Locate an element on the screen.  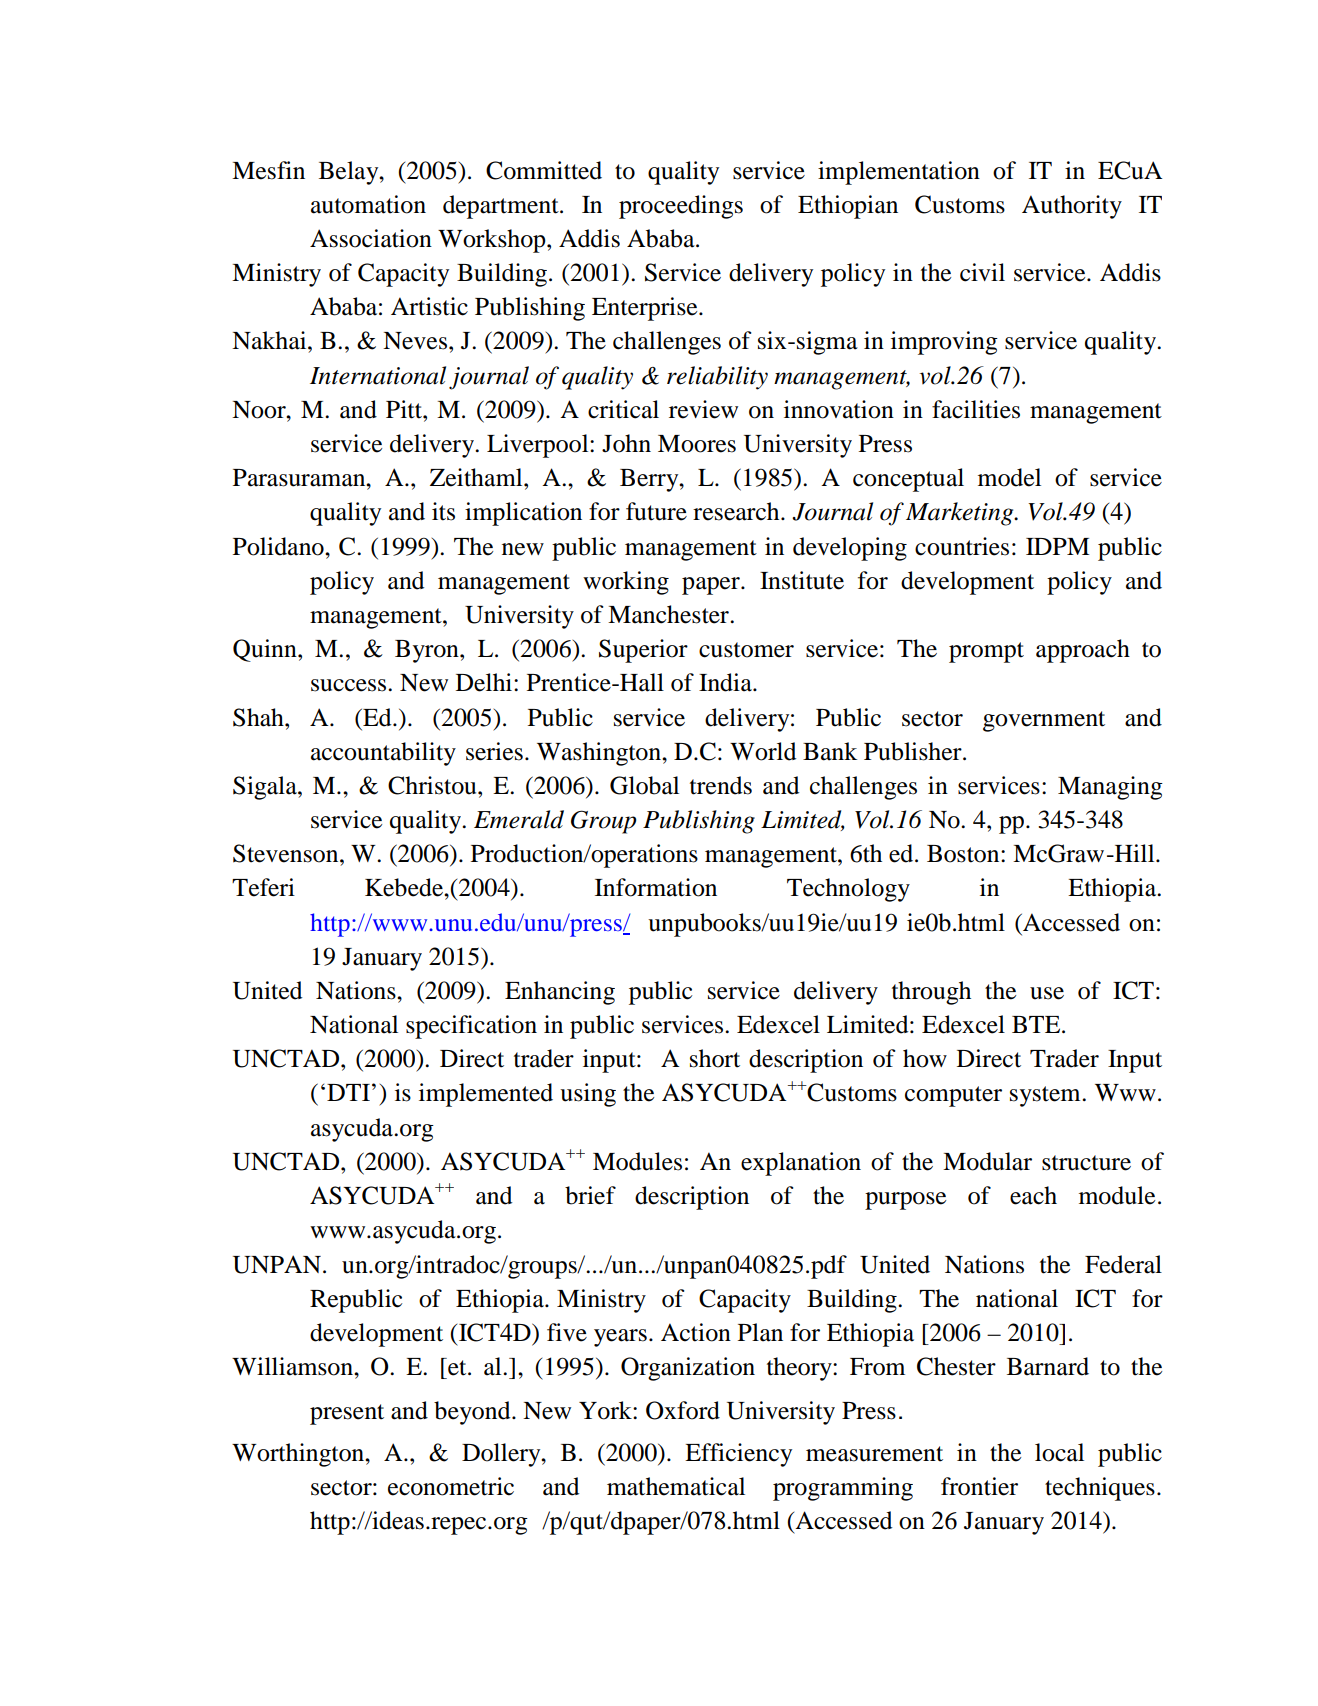
automation is located at coordinates (368, 204).
